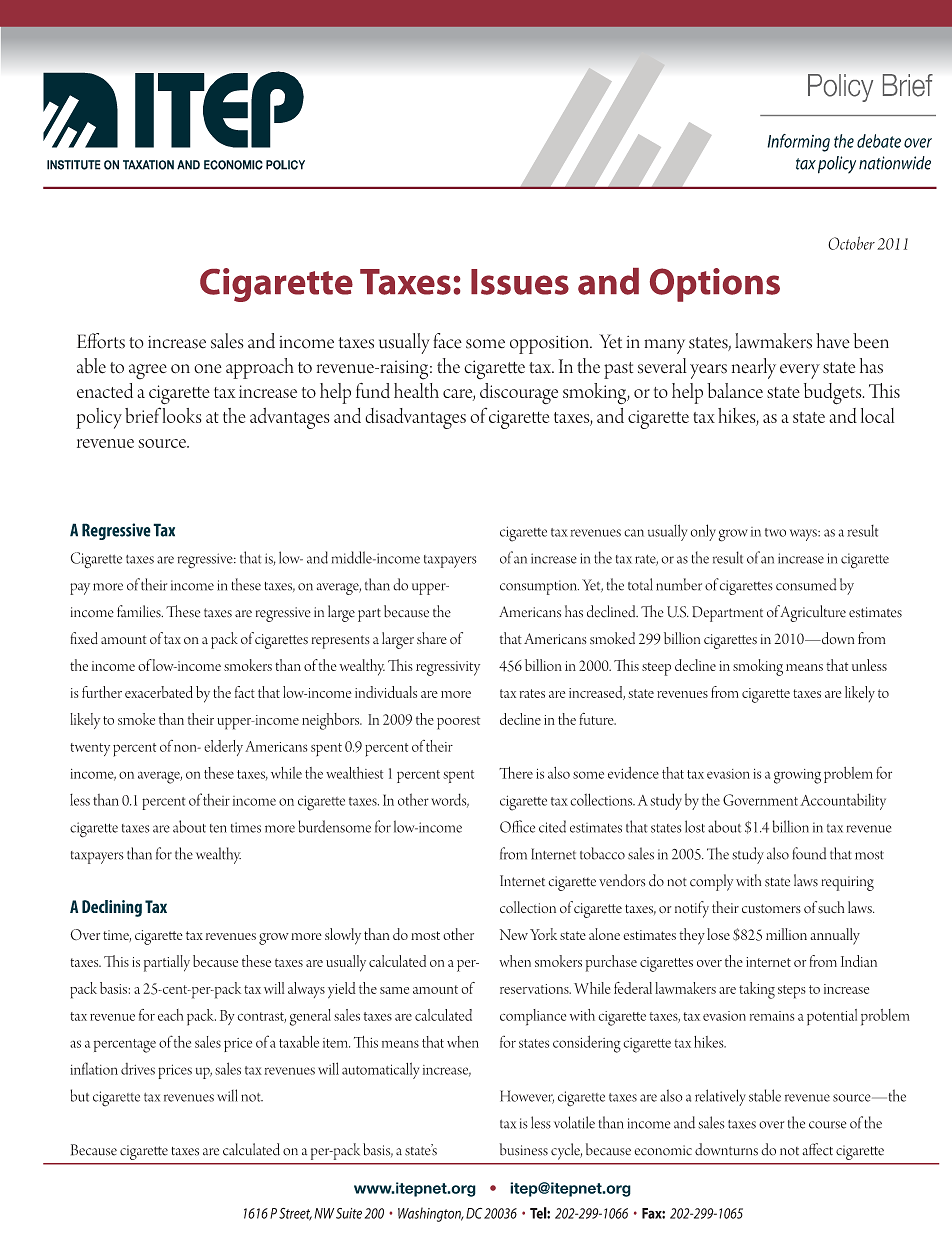 This page has width=952, height=1233. What do you see at coordinates (715, 285) in the page?
I see `Options` at bounding box center [715, 285].
